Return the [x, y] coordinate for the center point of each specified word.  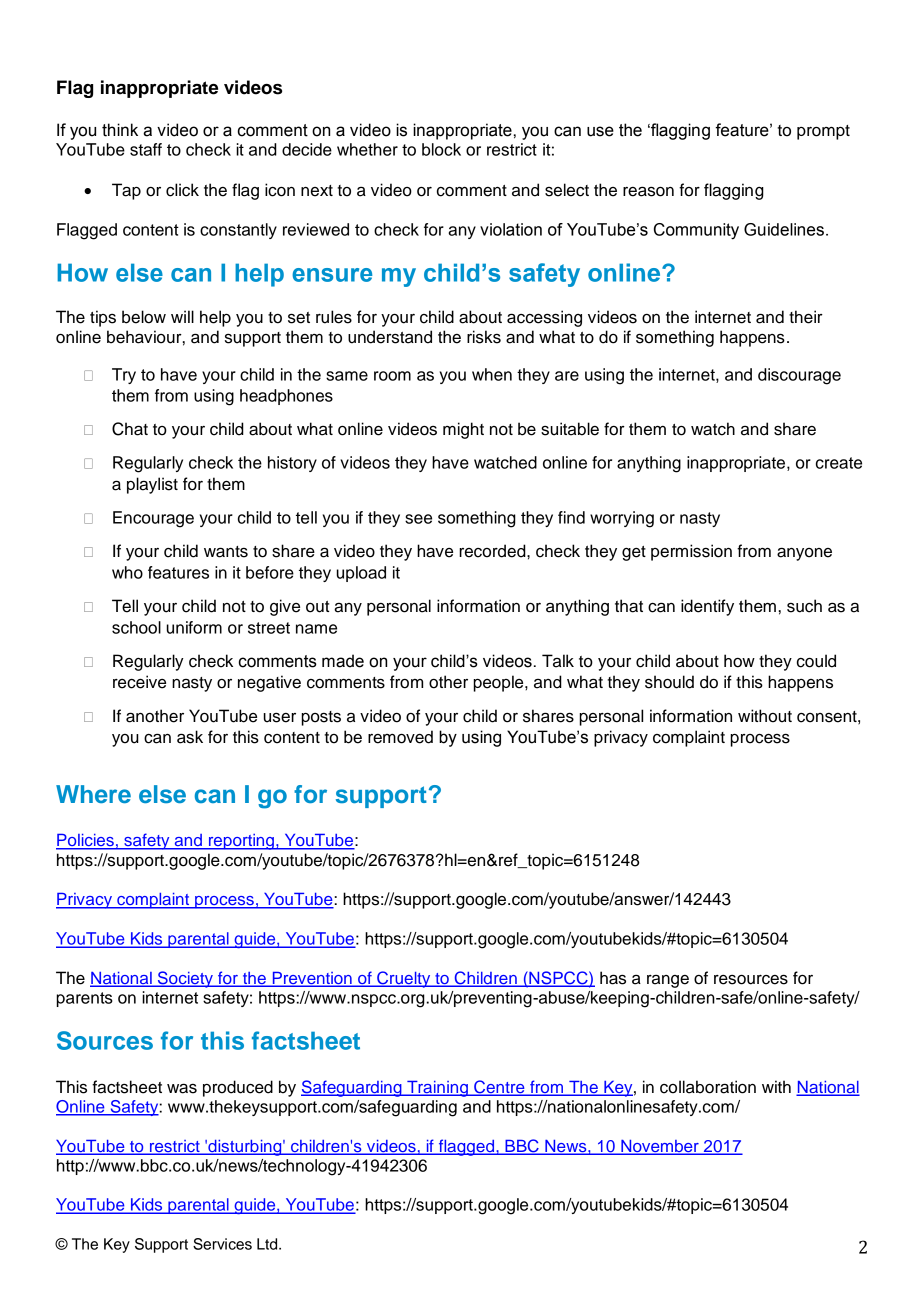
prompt [823, 132]
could [816, 661]
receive [139, 682]
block [441, 149]
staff [146, 149]
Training [437, 1089]
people [499, 683]
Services [222, 1244]
